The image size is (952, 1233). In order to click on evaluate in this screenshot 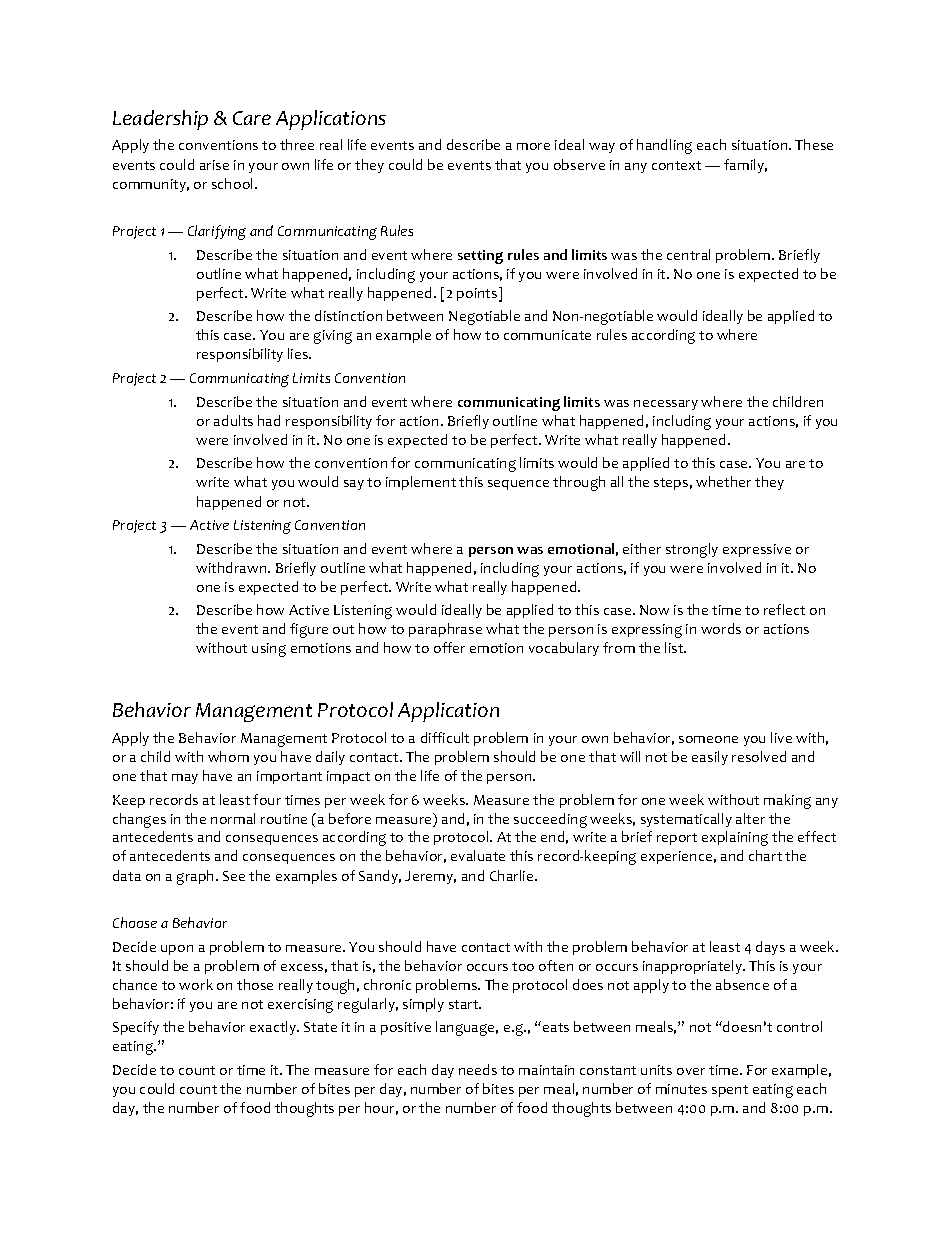, I will do `click(478, 855)`.
